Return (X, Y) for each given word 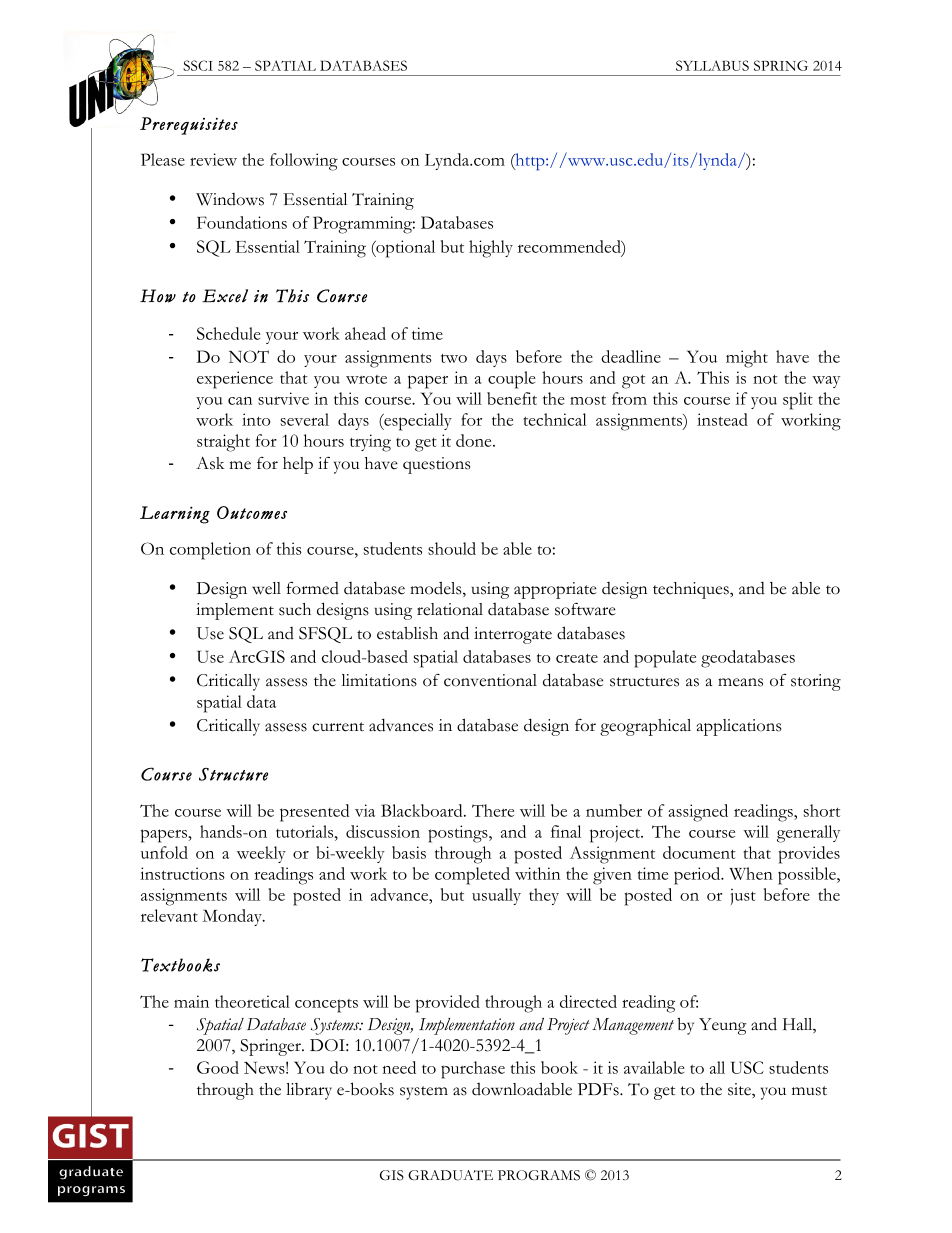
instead (722, 419)
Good (218, 1067)
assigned (698, 813)
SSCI (198, 65)
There (493, 810)
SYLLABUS (712, 65)
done (475, 440)
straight (223, 443)
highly (491, 249)
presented (314, 813)
